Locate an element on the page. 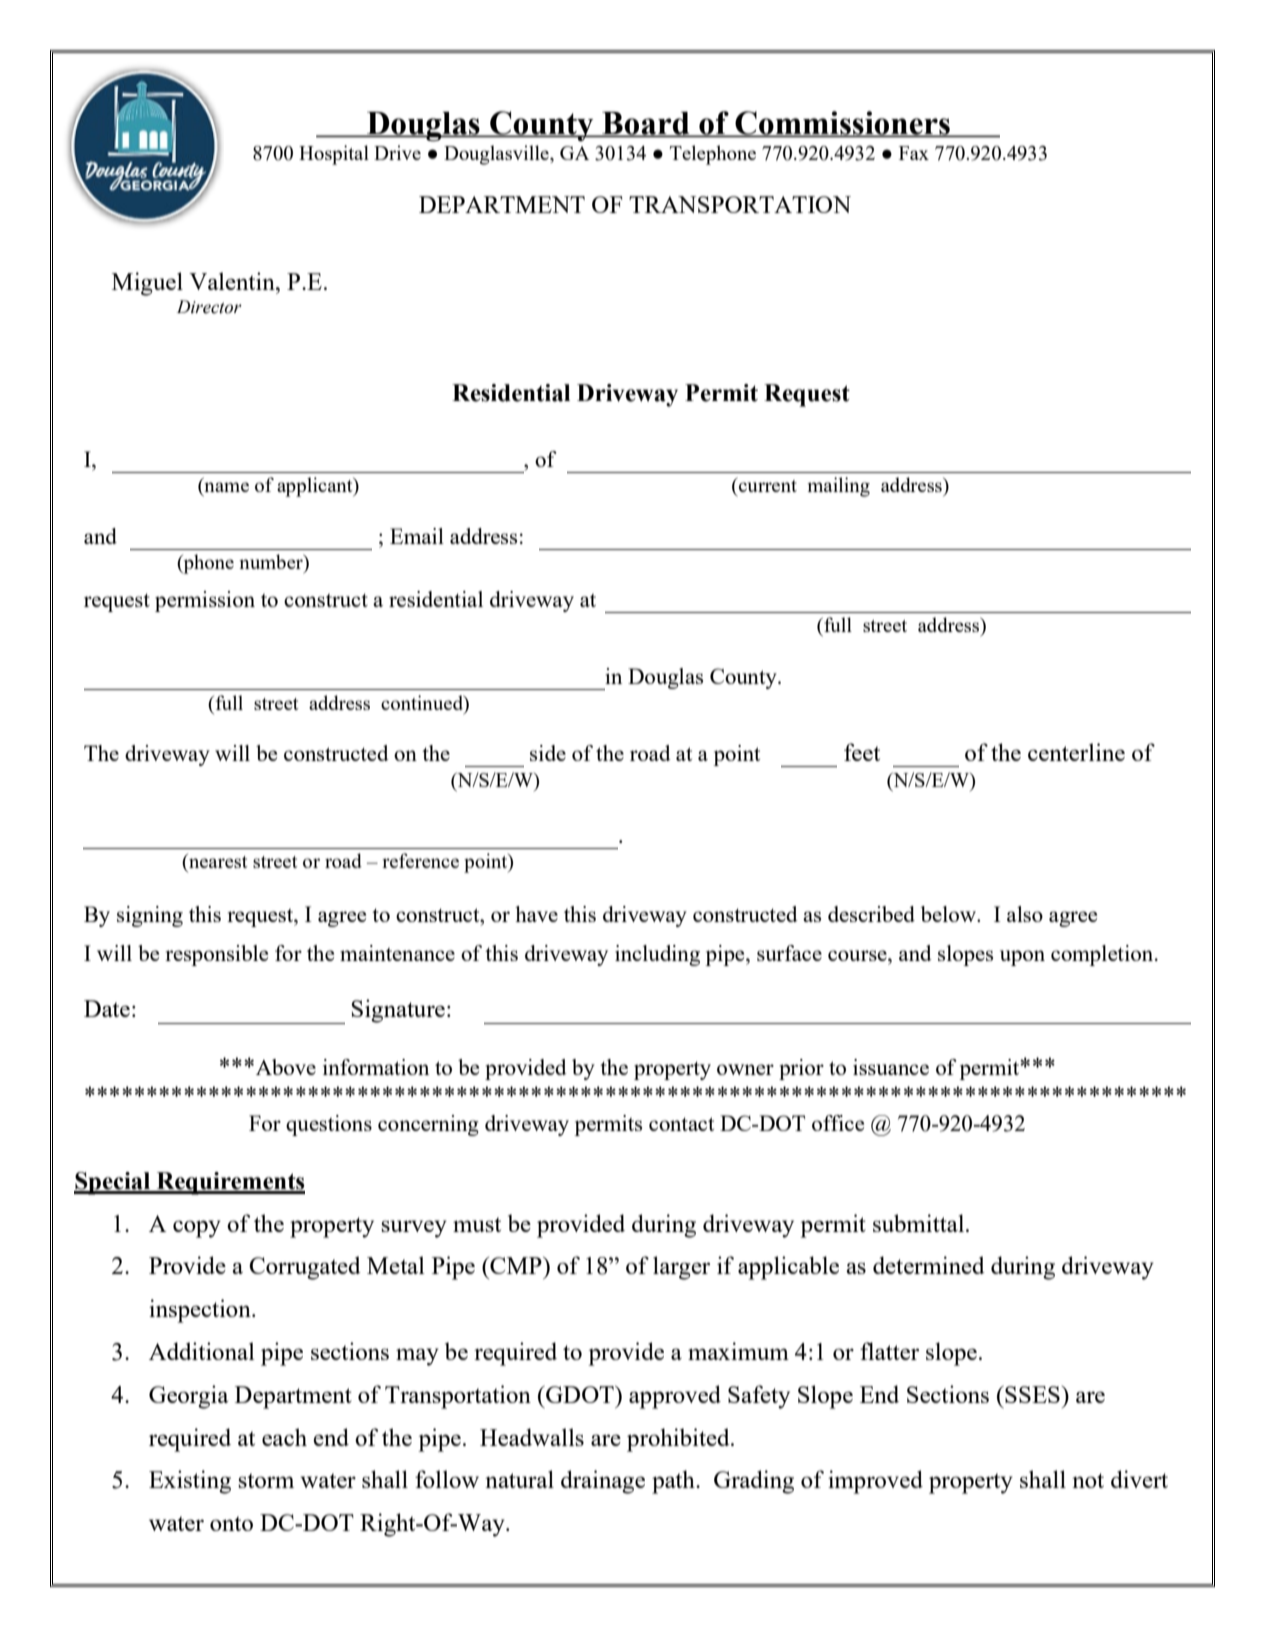  Fax is located at coordinates (914, 153).
